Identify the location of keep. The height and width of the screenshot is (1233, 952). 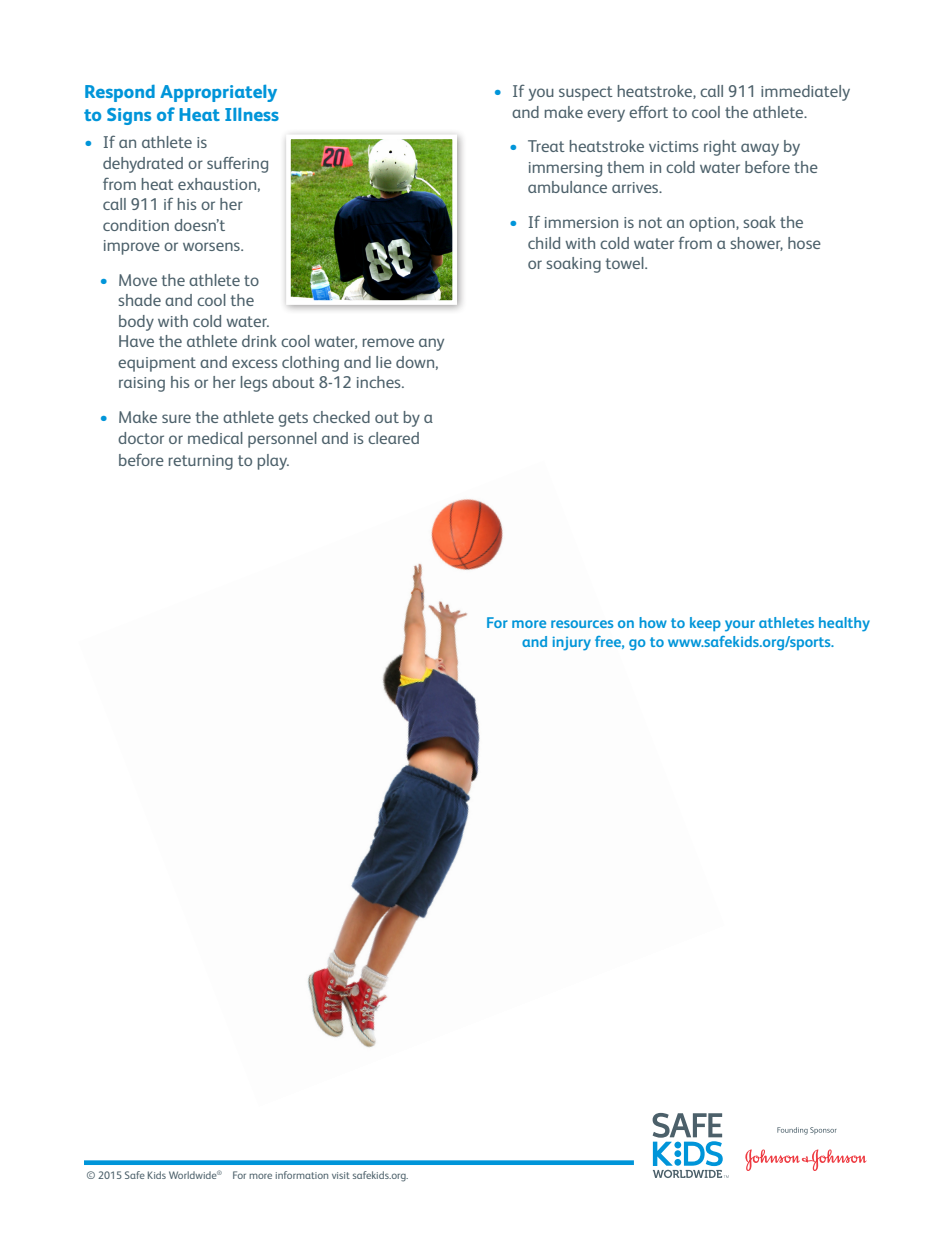
(705, 624).
